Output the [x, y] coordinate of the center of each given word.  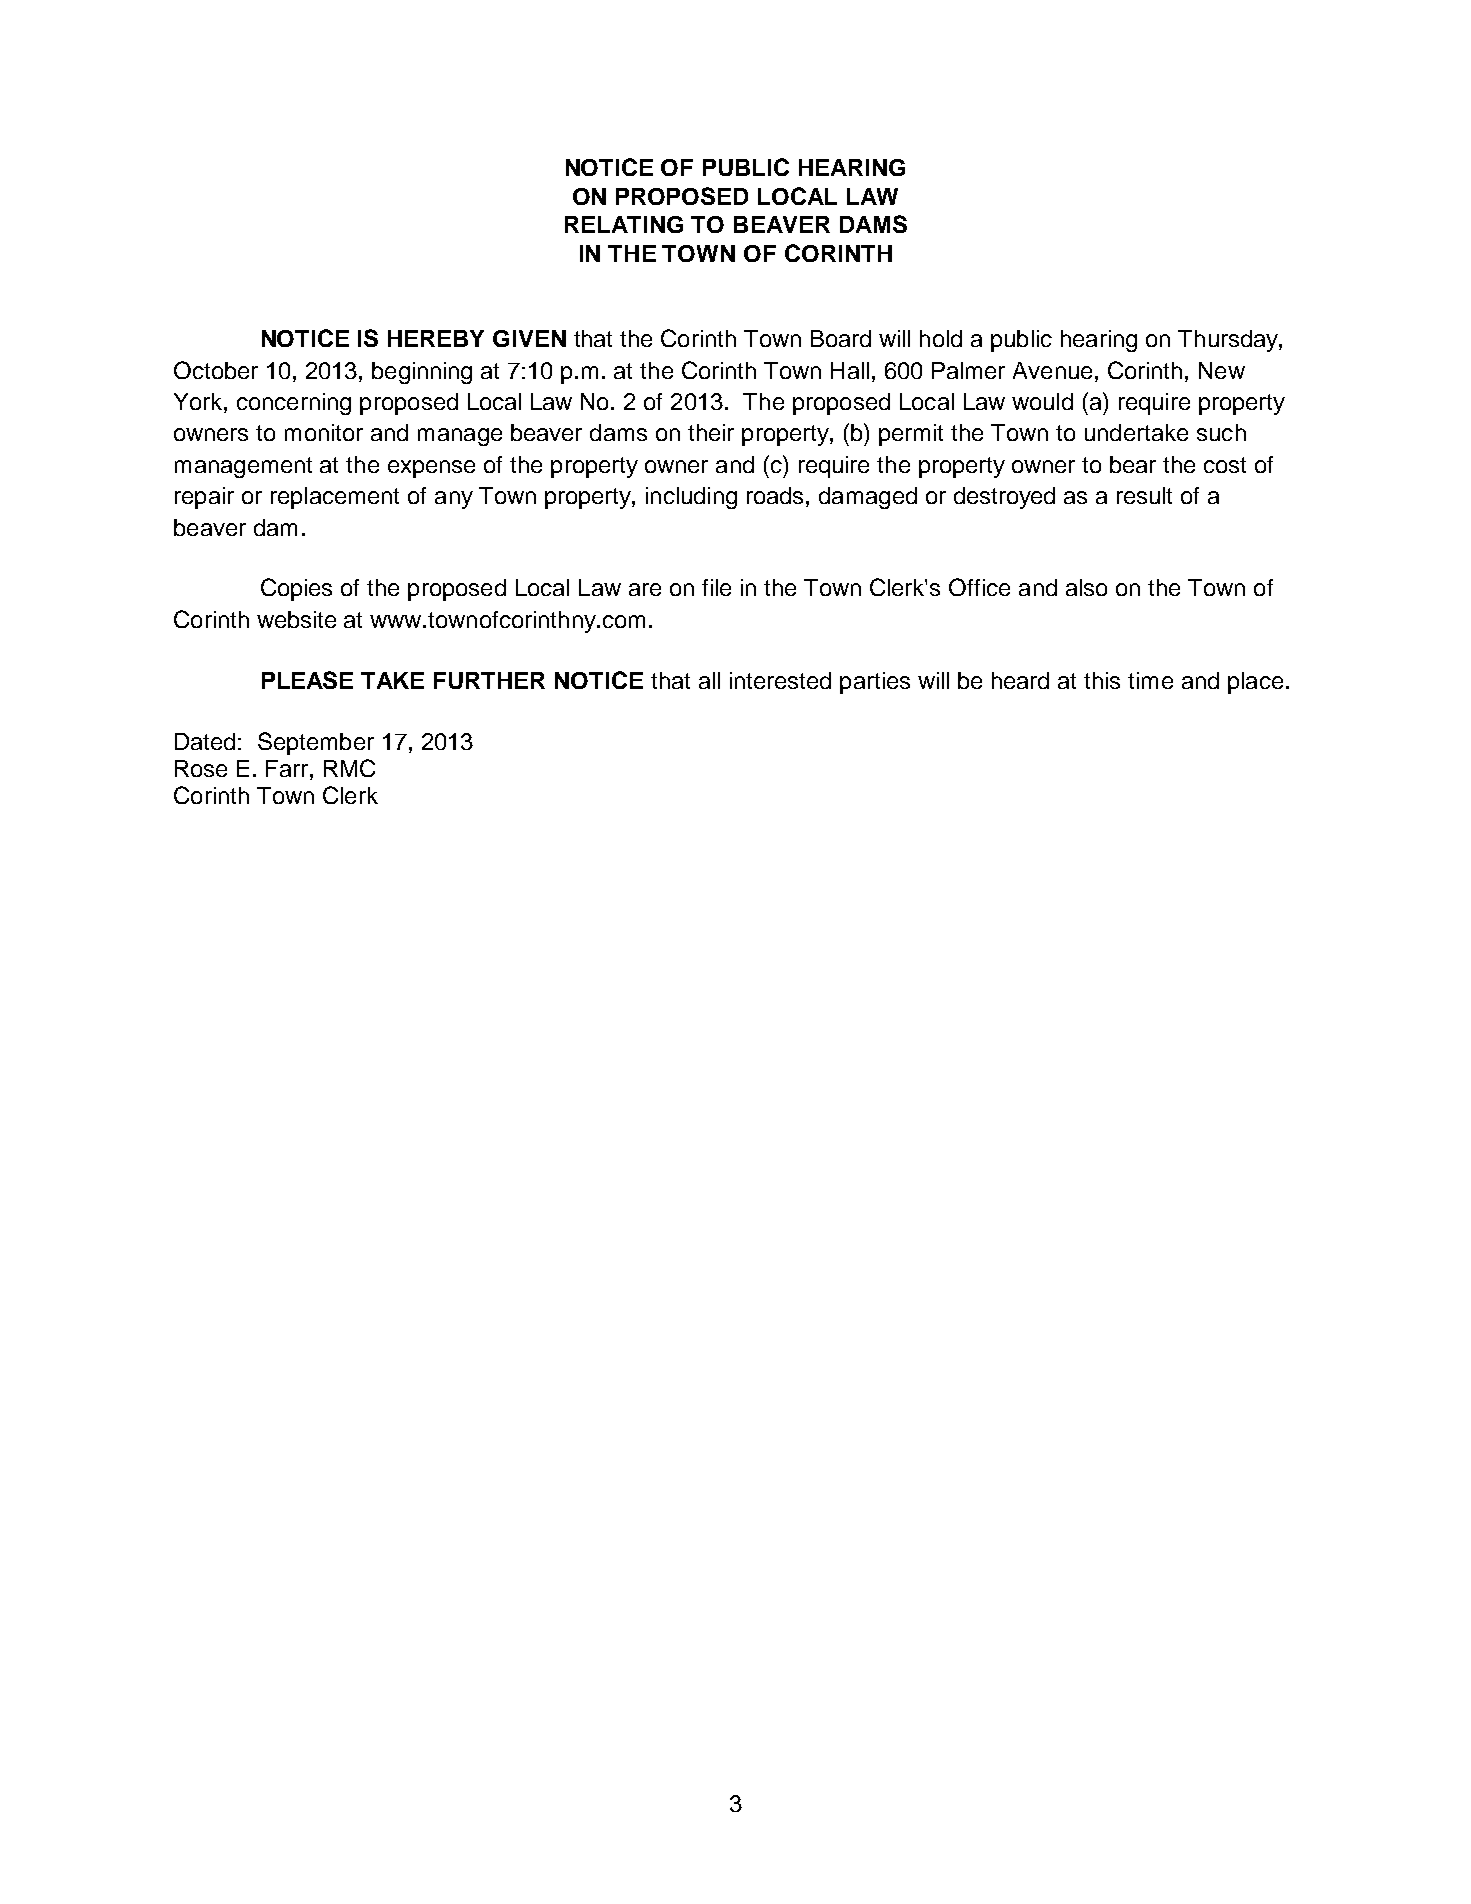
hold [941, 338]
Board [841, 338]
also [1086, 587]
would [1042, 401]
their [711, 432]
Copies [296, 589]
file [716, 587]
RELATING [624, 224]
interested [780, 680]
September [316, 743]
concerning [294, 404]
